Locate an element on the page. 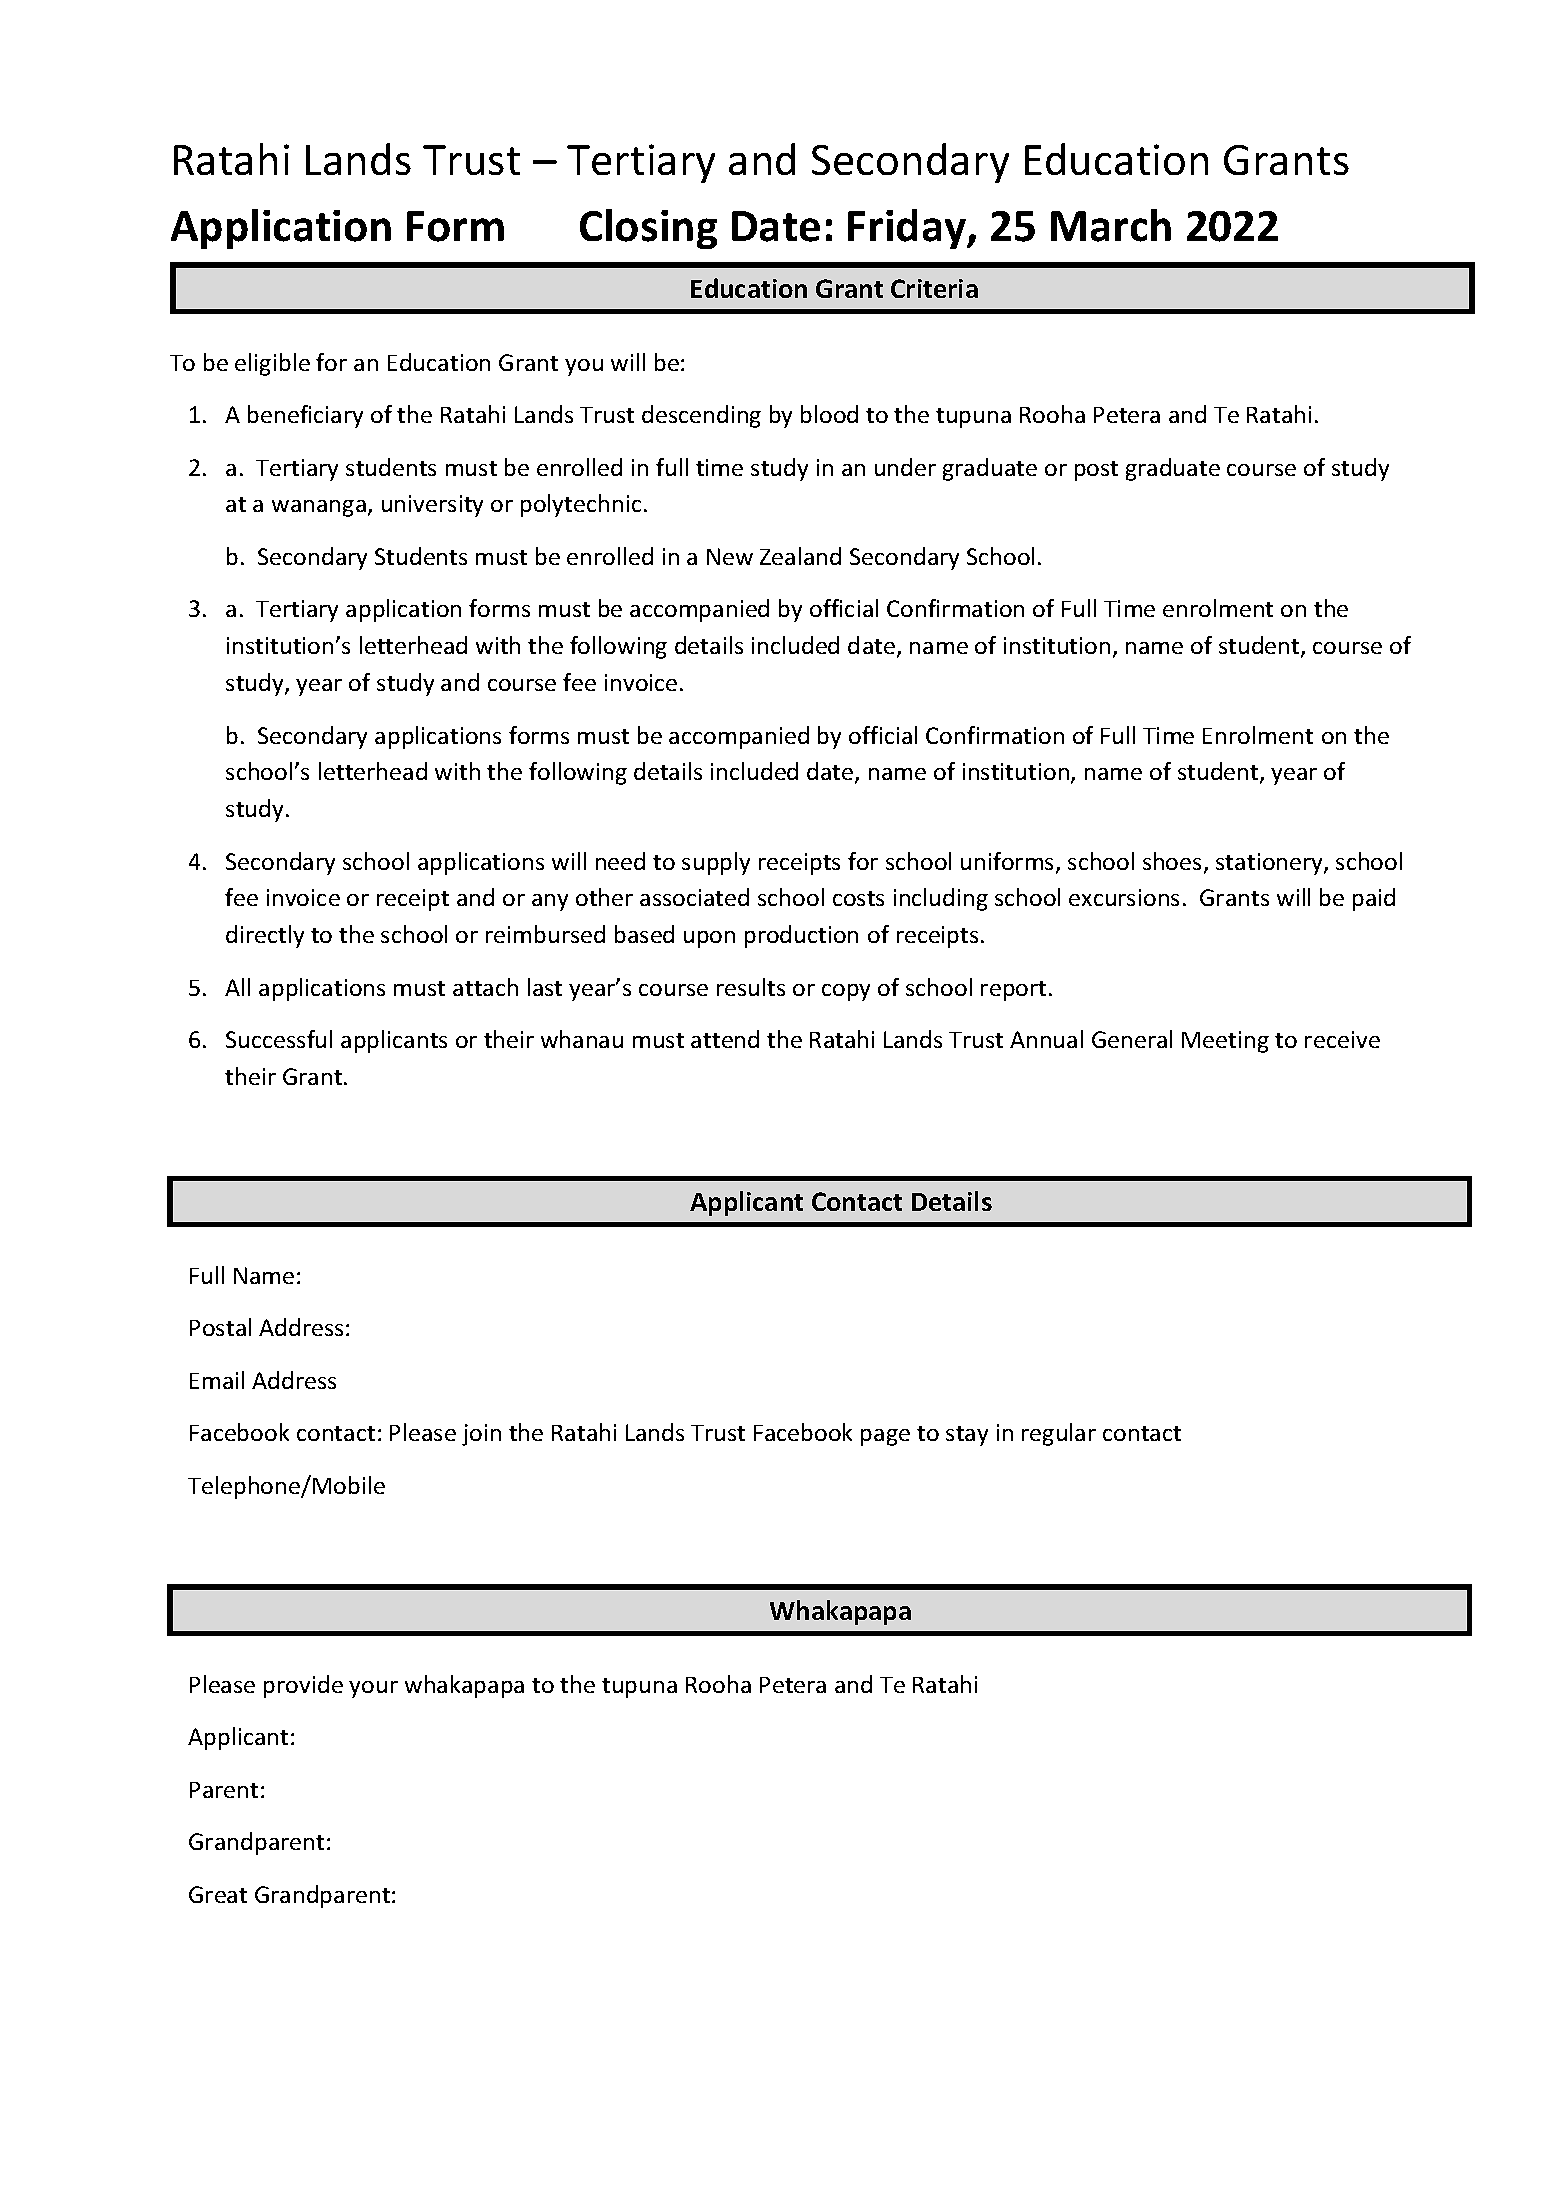 Image resolution: width=1559 pixels, height=2205 pixels. attend is located at coordinates (725, 1039).
